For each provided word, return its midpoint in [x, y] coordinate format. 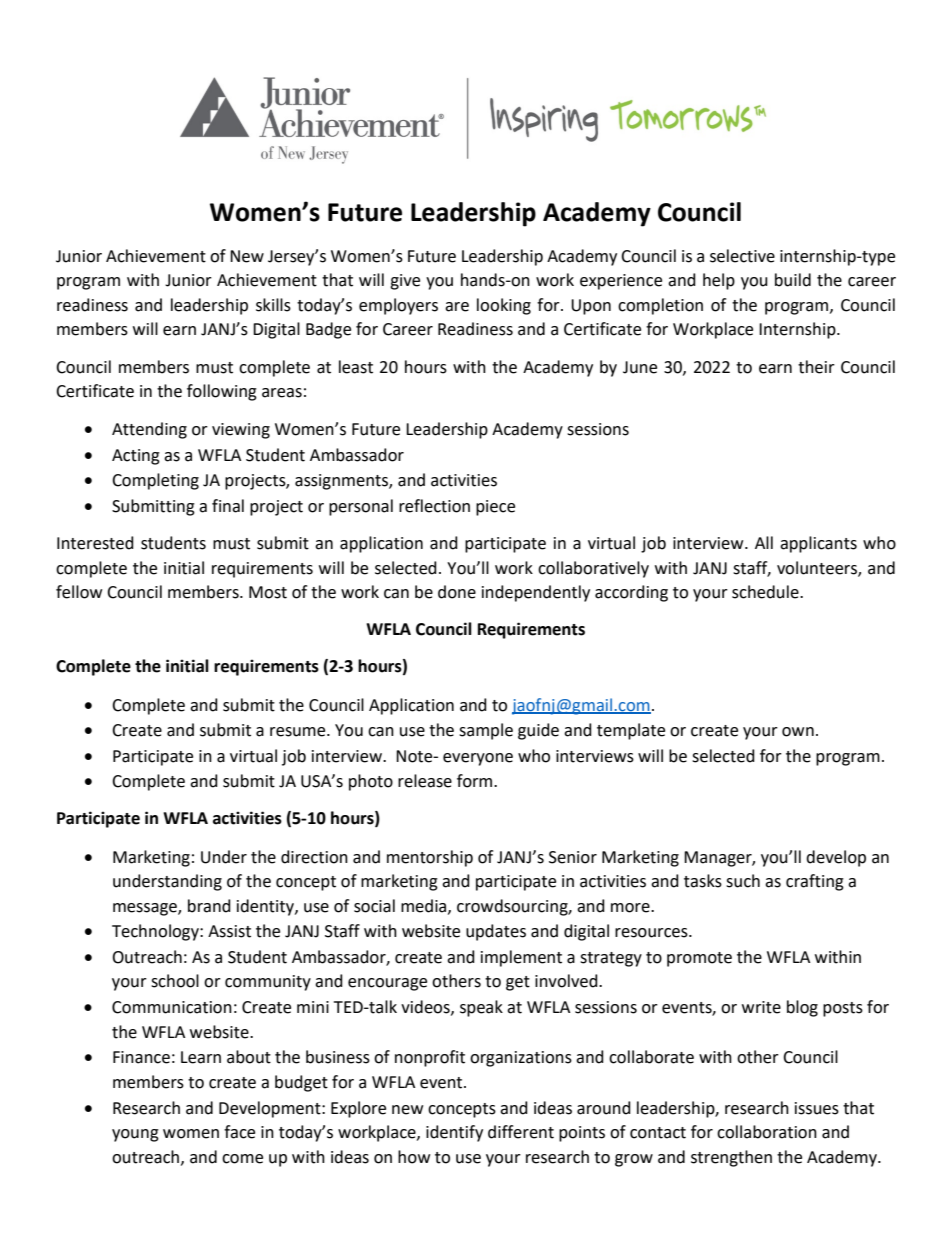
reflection [434, 506]
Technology [156, 932]
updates [496, 932]
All [764, 542]
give [405, 282]
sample [486, 731]
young [135, 1135]
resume [299, 732]
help [719, 281]
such [743, 881]
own [798, 732]
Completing [155, 481]
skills [273, 305]
